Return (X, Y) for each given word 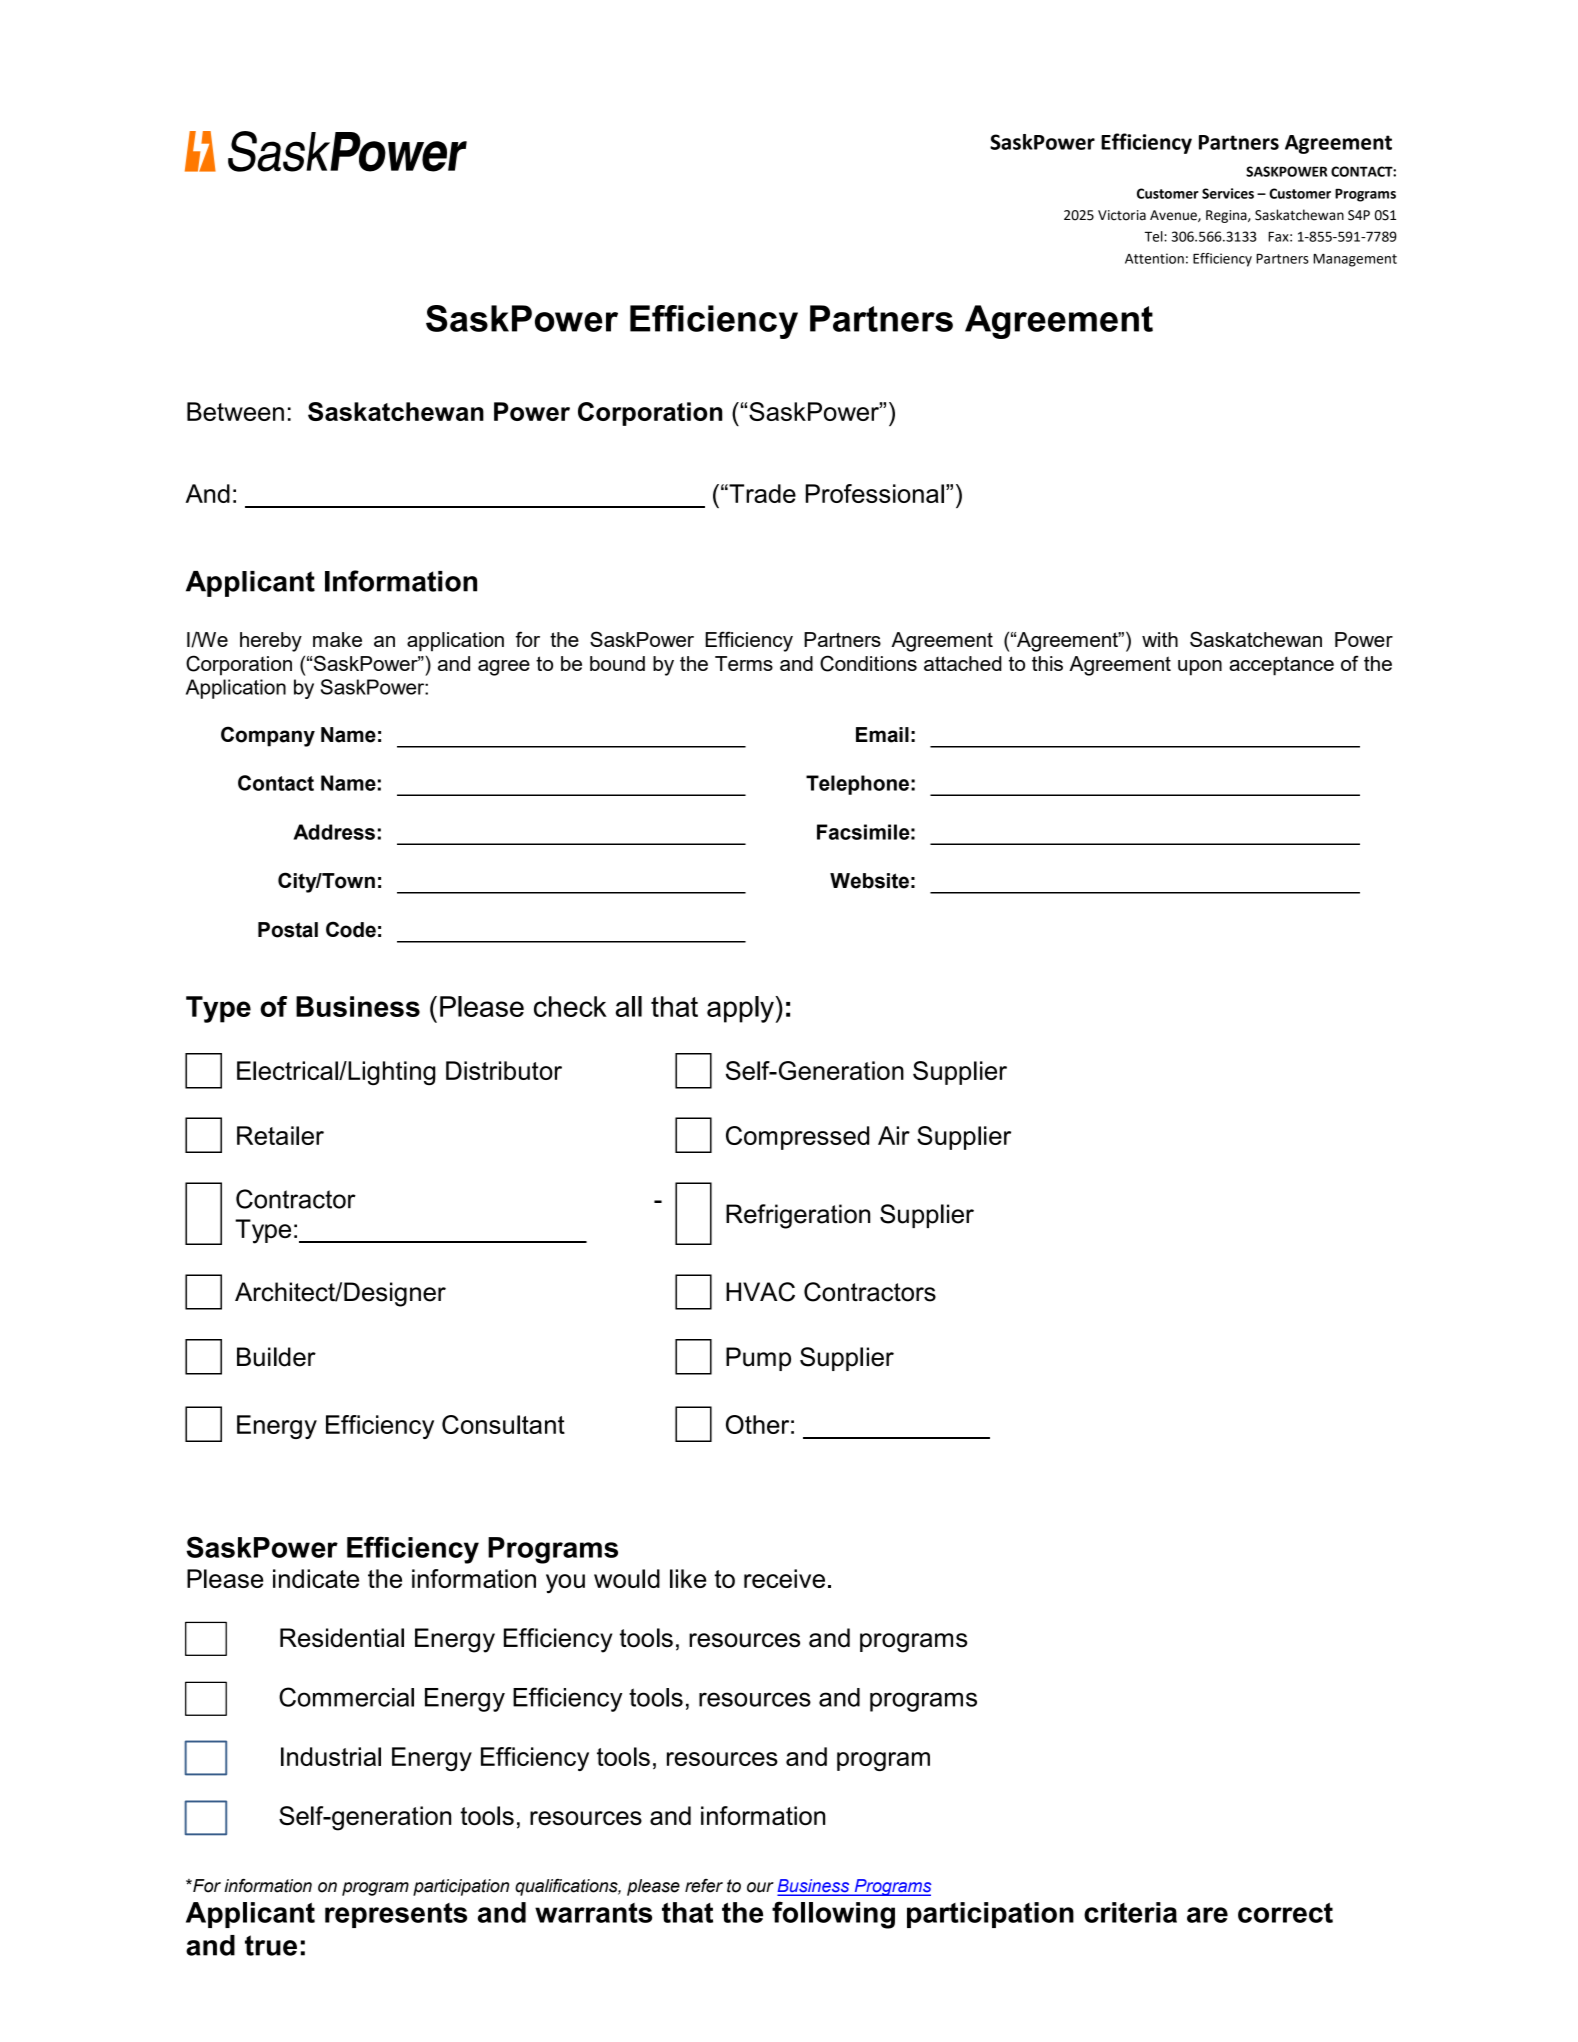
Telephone (857, 785)
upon (1200, 668)
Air (894, 1135)
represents (396, 1915)
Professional (875, 493)
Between (235, 411)
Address (334, 832)
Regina (1227, 216)
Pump (758, 1359)
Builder (276, 1357)
